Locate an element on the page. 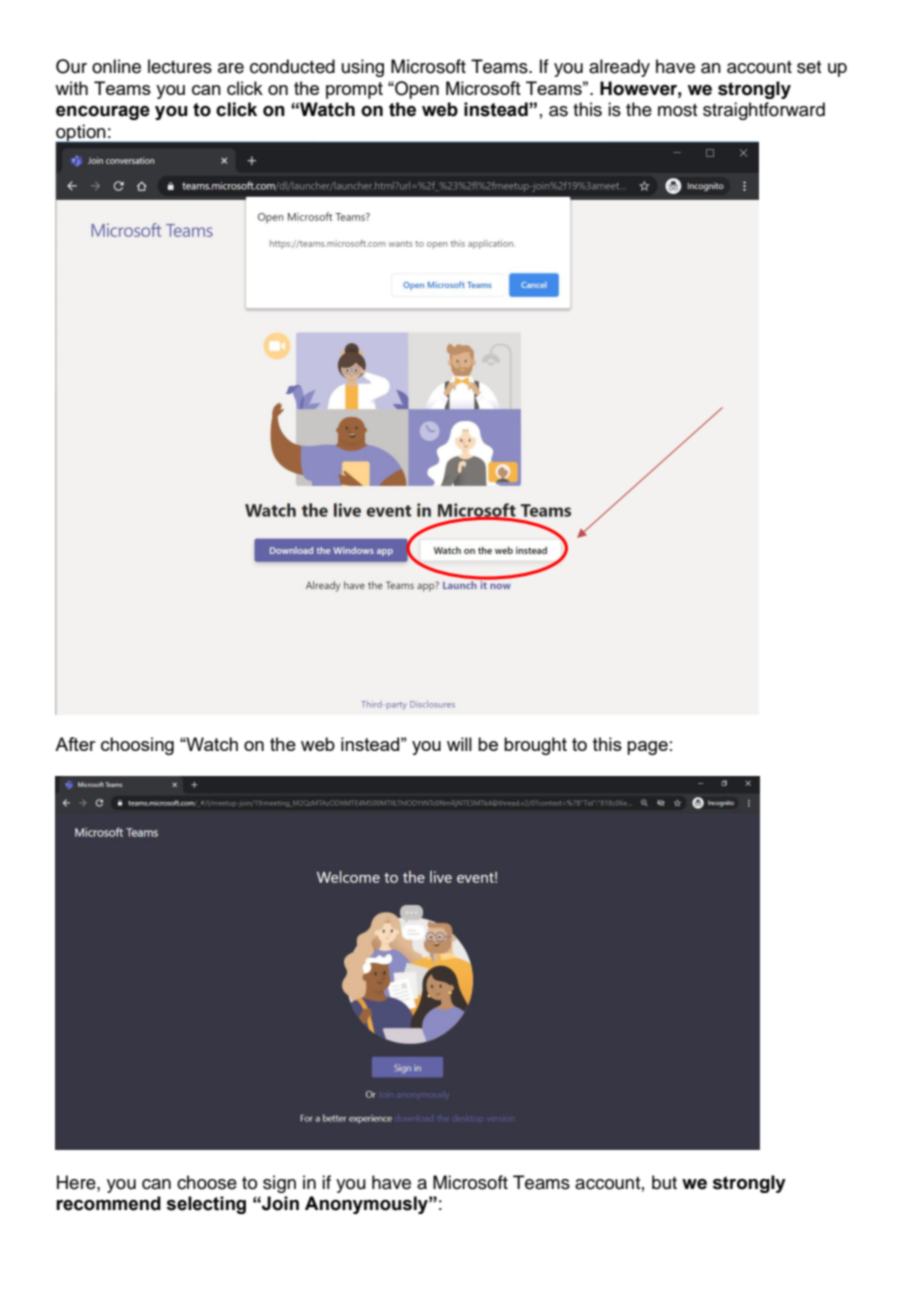 This document has width=924, height=1308. but is located at coordinates (664, 1182).
